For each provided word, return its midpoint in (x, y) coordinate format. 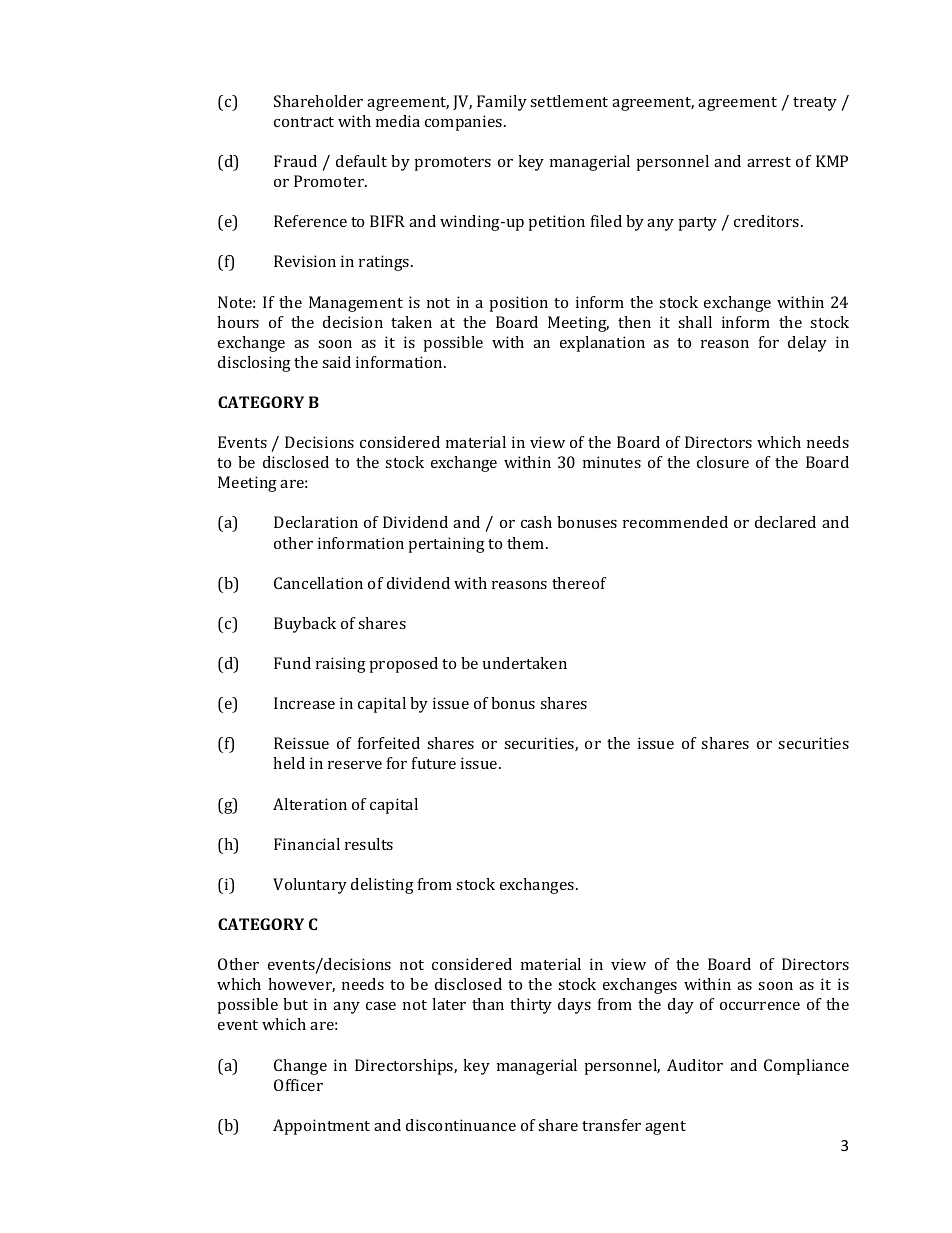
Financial (307, 844)
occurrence (760, 1006)
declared (785, 522)
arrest (769, 162)
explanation (602, 344)
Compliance (806, 1067)
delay (807, 344)
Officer (298, 1085)
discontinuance (461, 1125)
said (336, 362)
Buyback (305, 625)
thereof (579, 583)
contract (304, 122)
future (434, 763)
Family (502, 103)
